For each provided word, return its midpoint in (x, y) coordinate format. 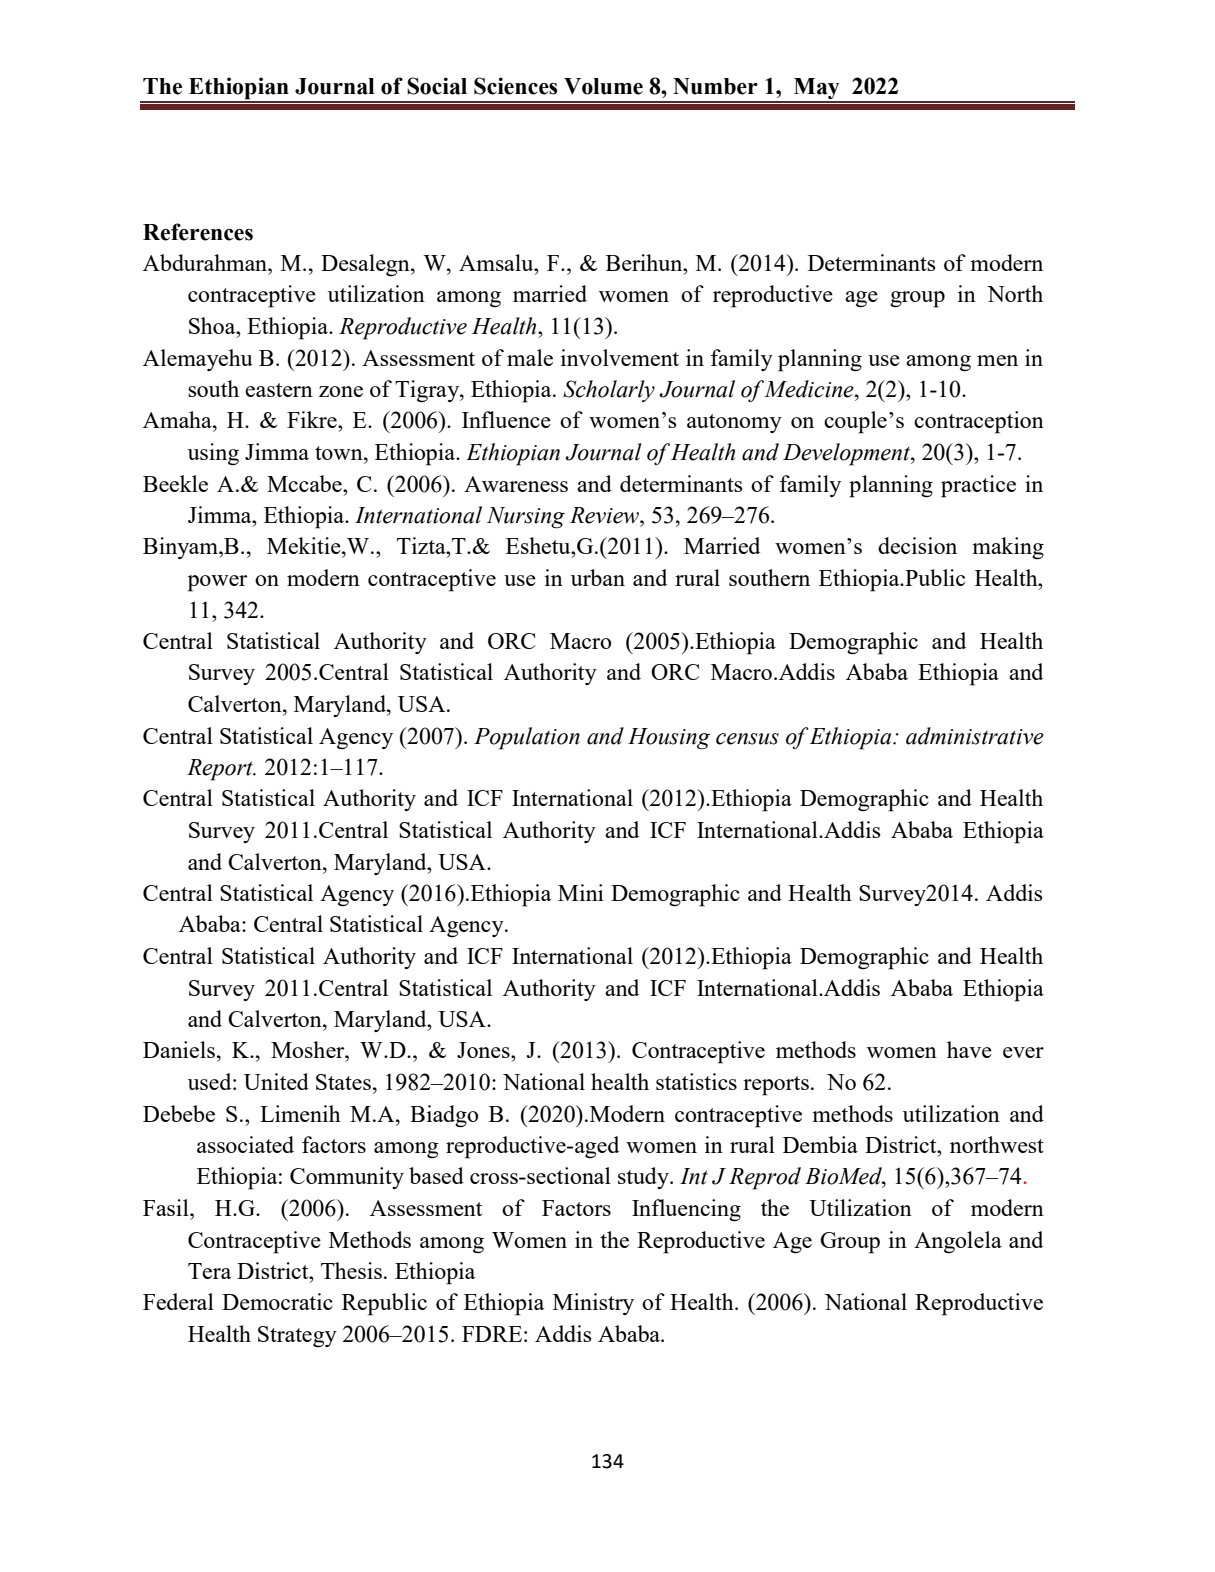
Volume (603, 86)
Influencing (686, 1210)
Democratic (277, 1301)
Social (437, 86)
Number (715, 86)
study (645, 1178)
